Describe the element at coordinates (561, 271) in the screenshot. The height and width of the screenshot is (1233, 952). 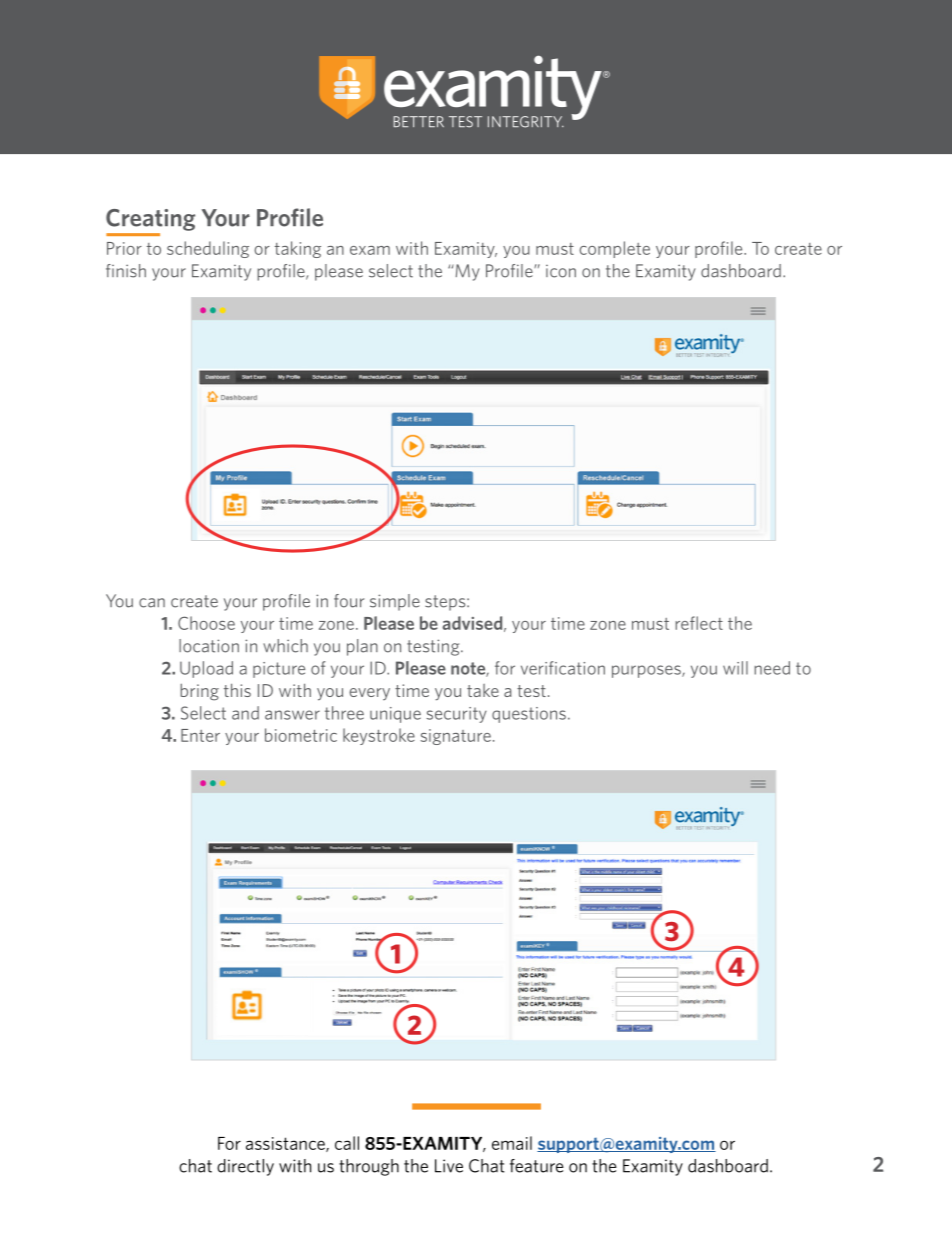
I see `icon` at that location.
